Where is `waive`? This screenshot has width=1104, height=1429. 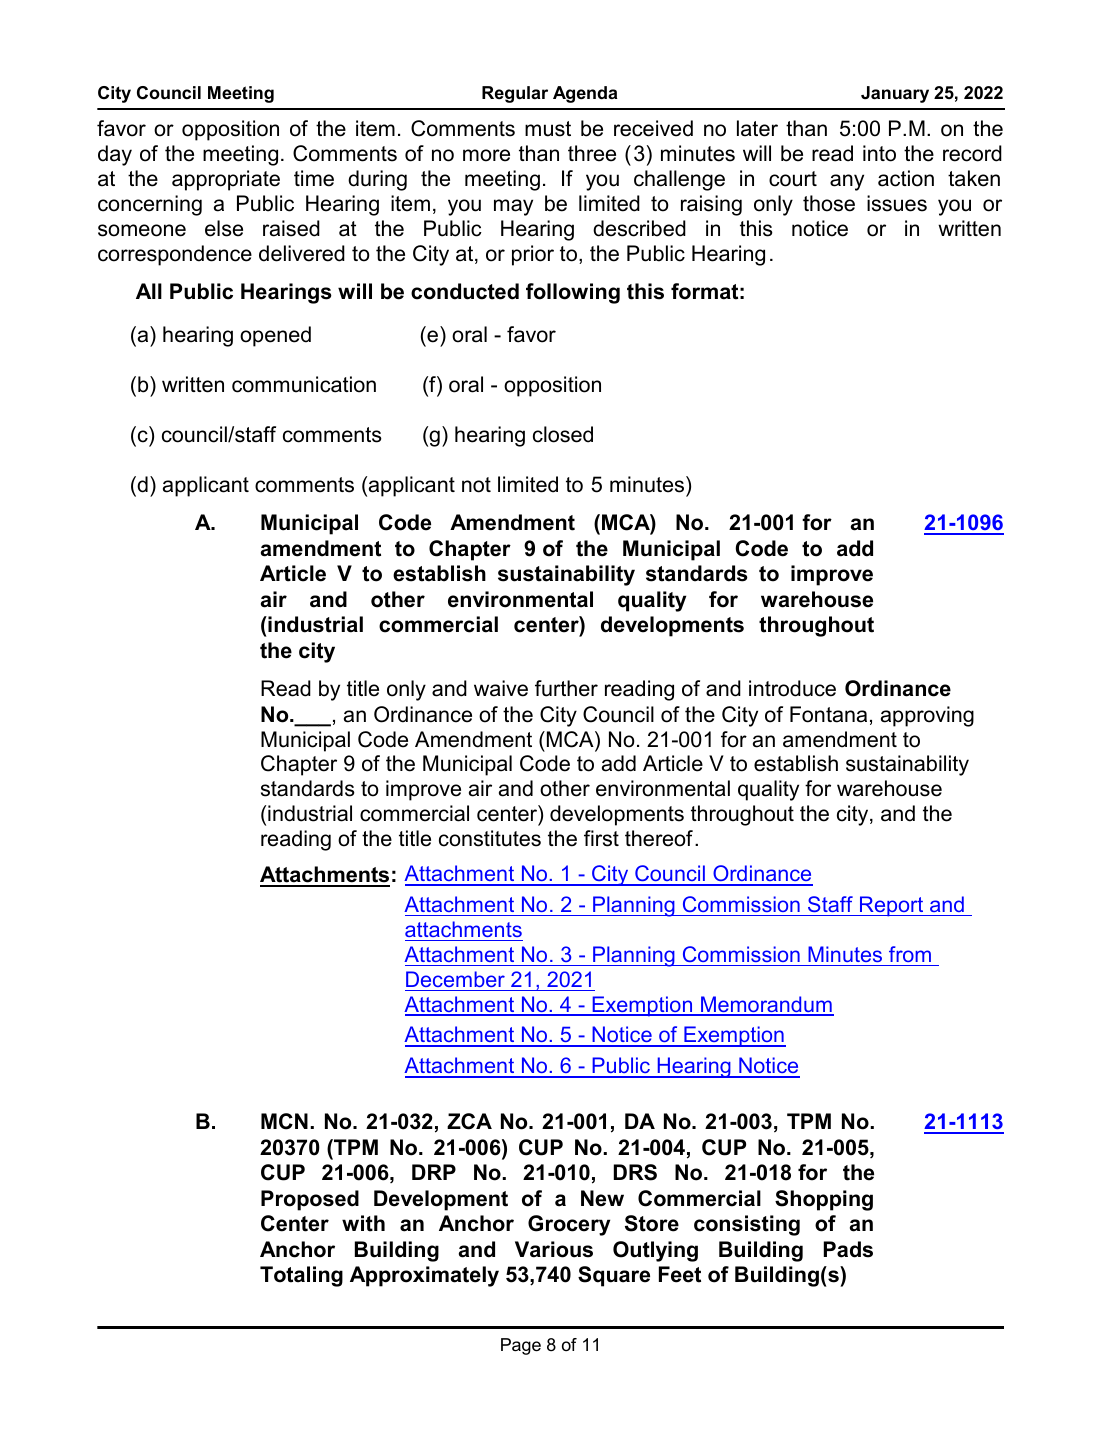
waive is located at coordinates (501, 688).
